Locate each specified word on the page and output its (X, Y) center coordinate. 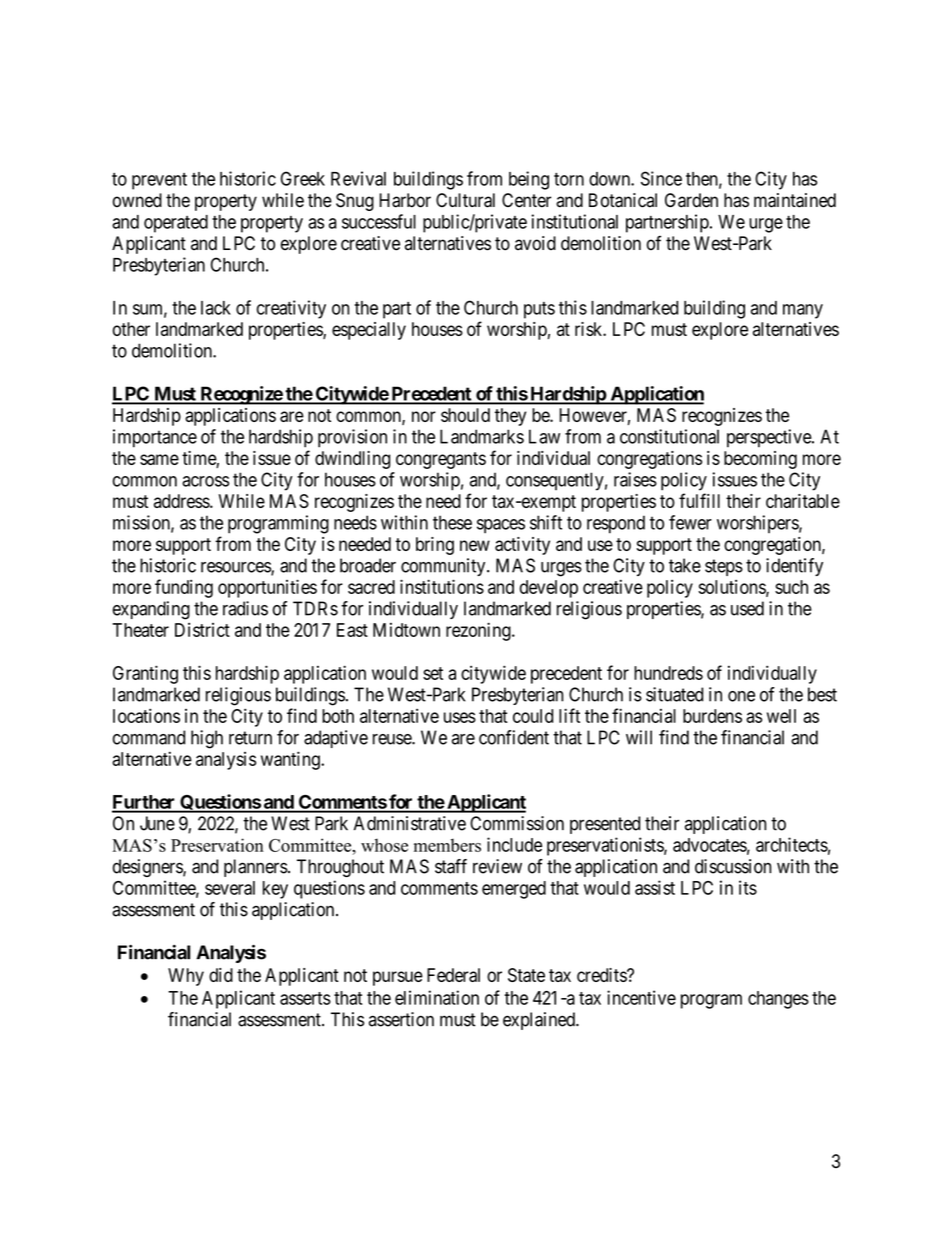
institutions (442, 586)
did (221, 975)
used (747, 608)
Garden (691, 200)
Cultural (465, 200)
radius (245, 608)
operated (176, 224)
